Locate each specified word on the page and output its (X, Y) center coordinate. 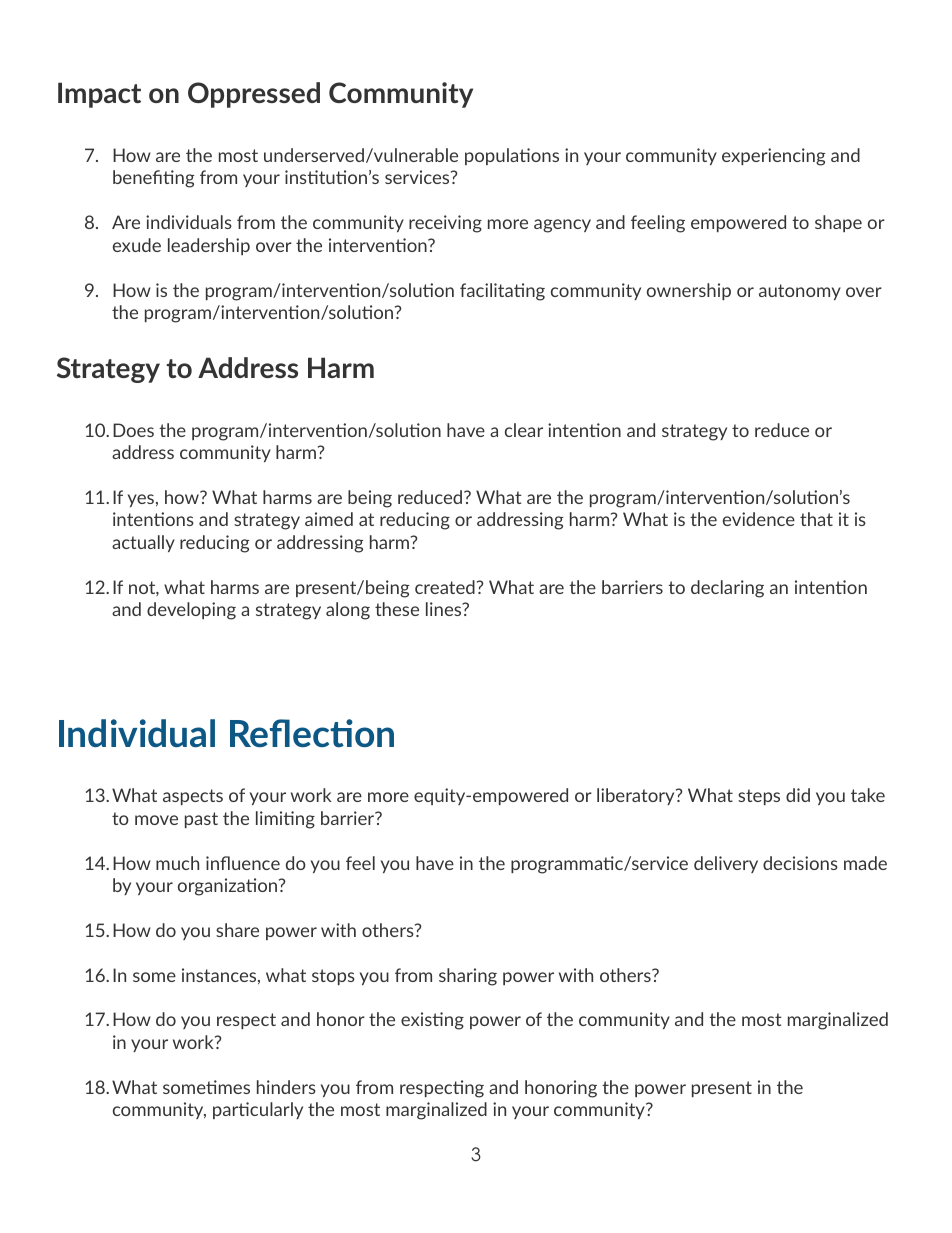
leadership (209, 246)
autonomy (800, 292)
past (201, 820)
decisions (800, 863)
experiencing (773, 157)
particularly (258, 1110)
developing (191, 611)
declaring (727, 589)
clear (524, 430)
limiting (285, 820)
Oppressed (254, 95)
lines (445, 609)
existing (432, 1021)
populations (512, 156)
